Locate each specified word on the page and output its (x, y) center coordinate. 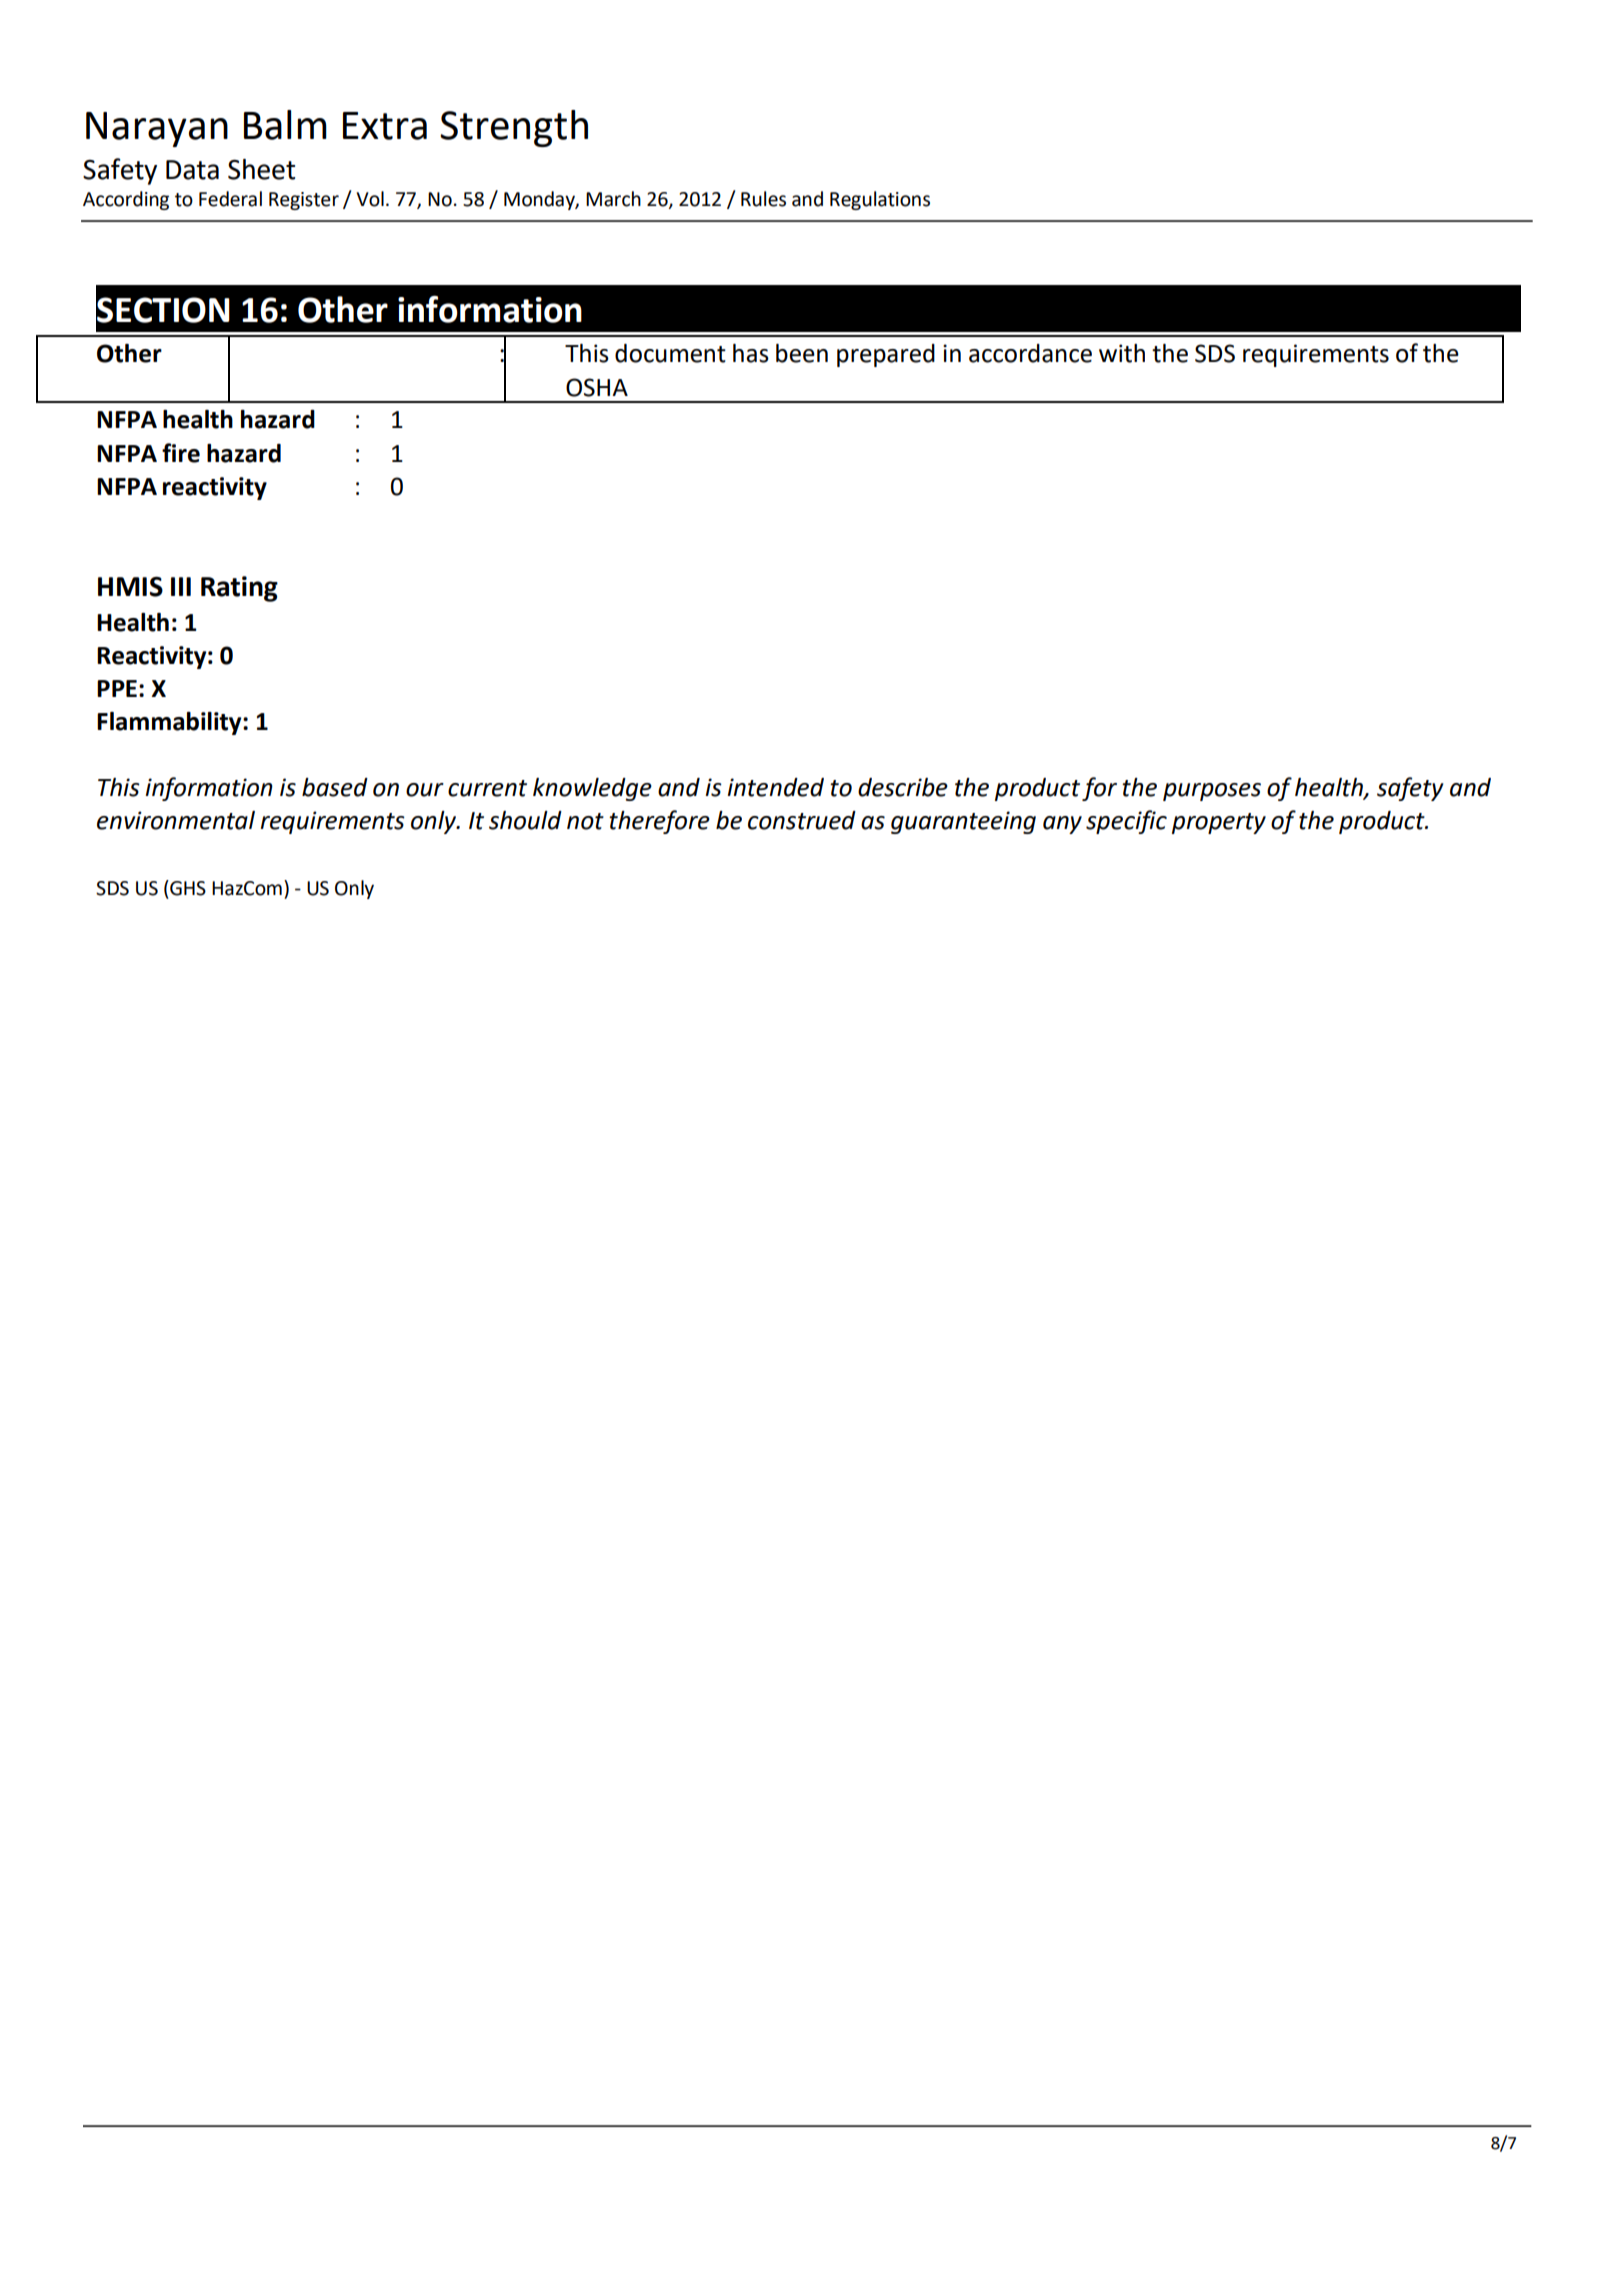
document (670, 353)
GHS (187, 888)
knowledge (592, 789)
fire (181, 453)
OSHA (597, 387)
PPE (117, 688)
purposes (1212, 792)
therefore (659, 822)
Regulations (880, 200)
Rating (239, 589)
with (1122, 353)
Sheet (261, 169)
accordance (1030, 353)
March (613, 199)
